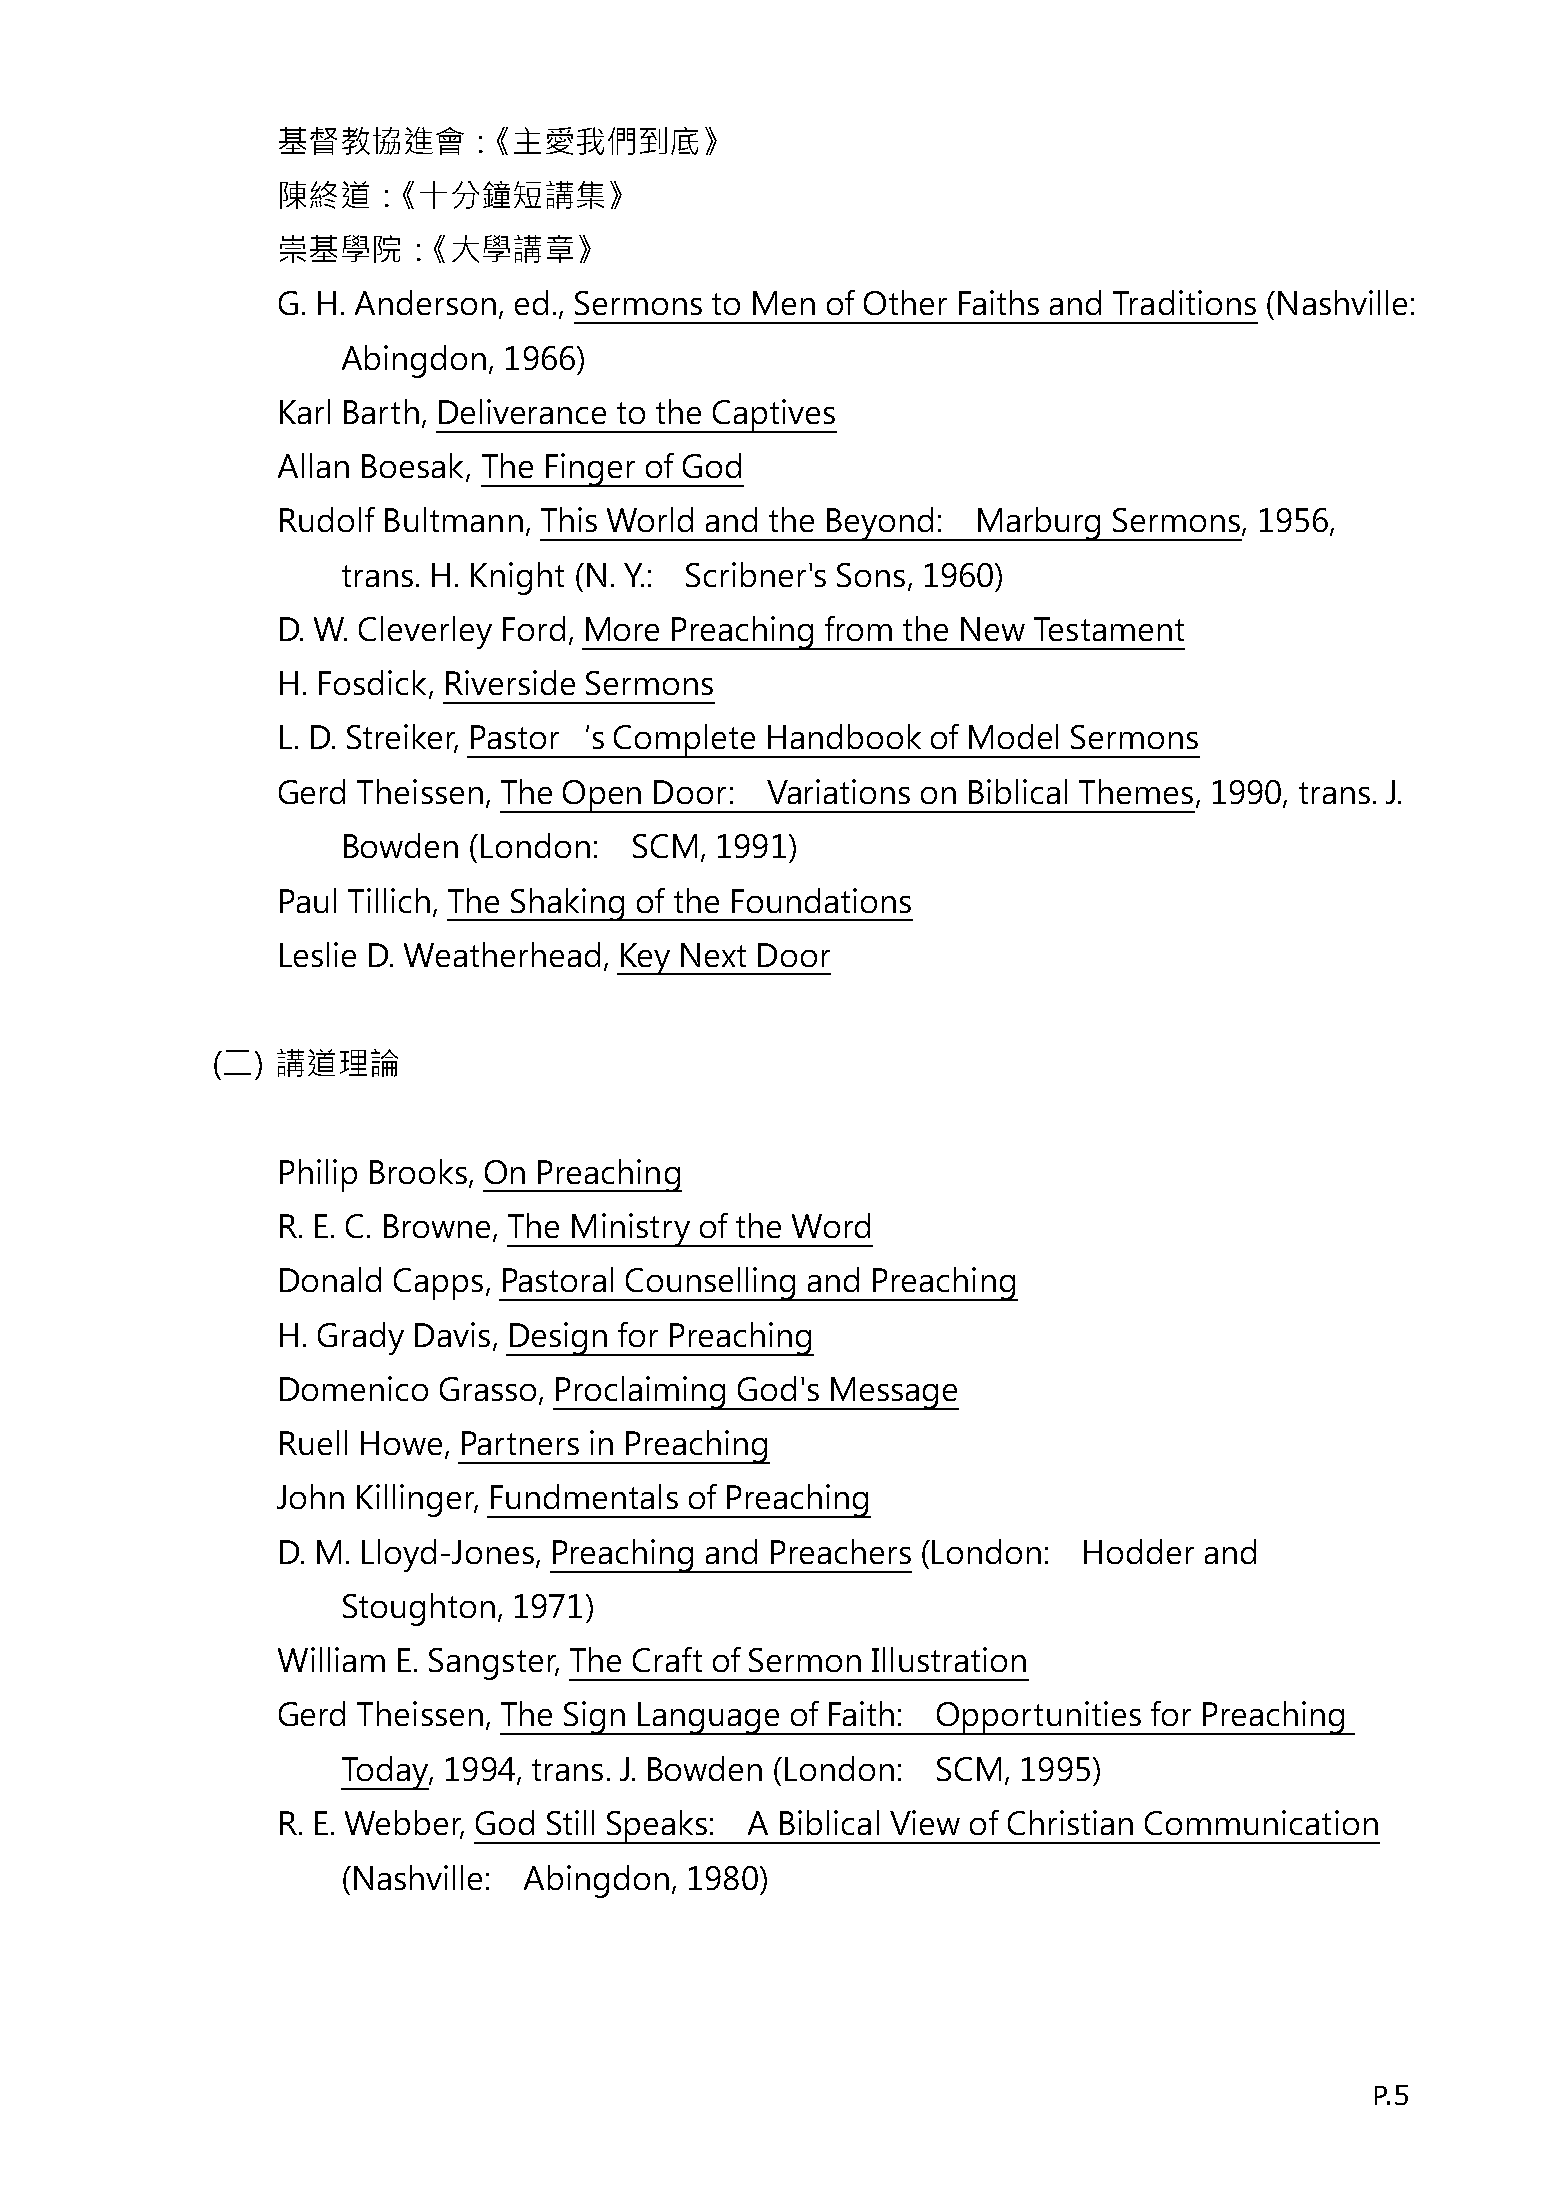 This page has width=1556, height=2201. What do you see at coordinates (418, 1171) in the page?
I see `Brooks` at bounding box center [418, 1171].
